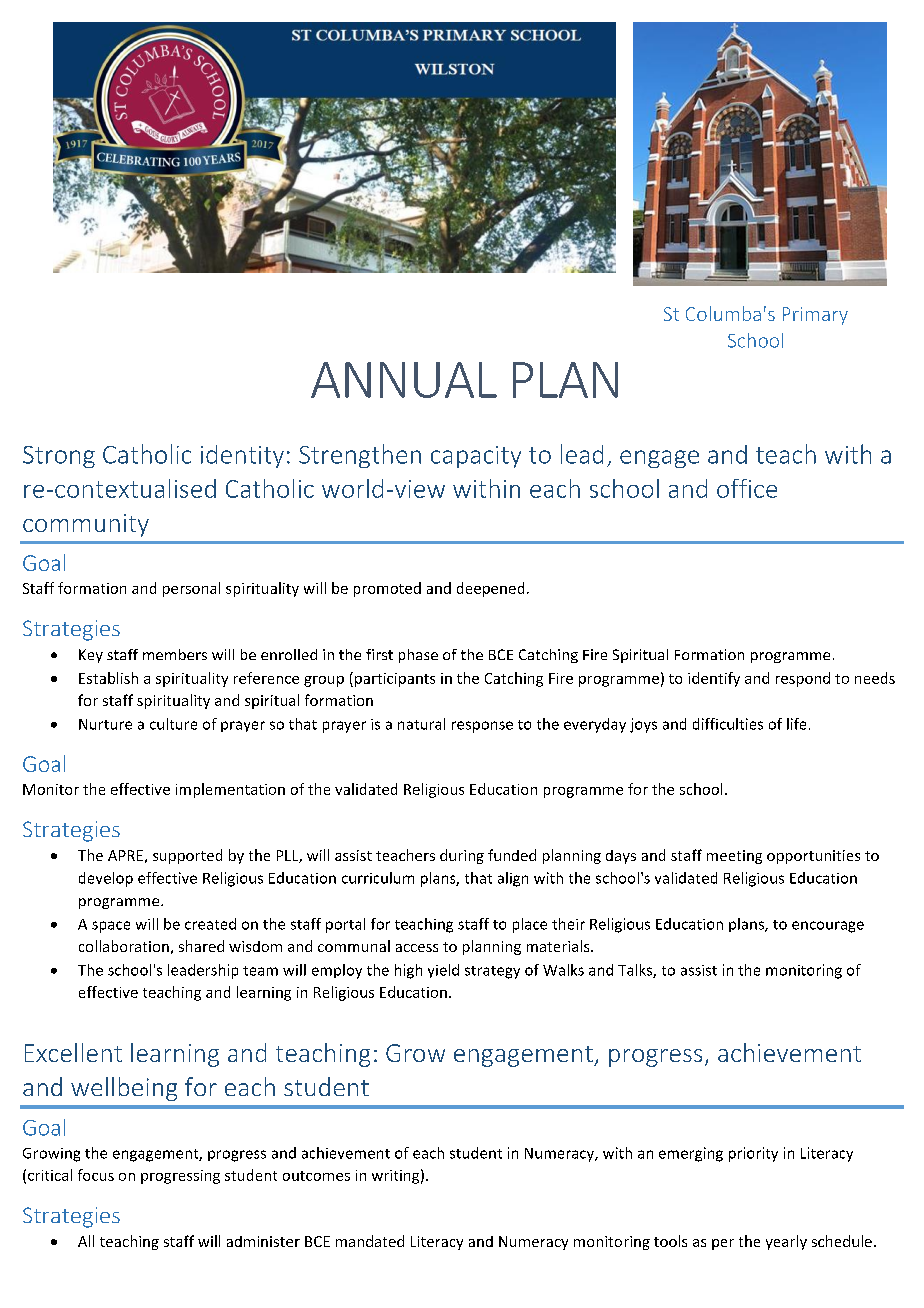 The height and width of the image is (1308, 924). I want to click on yearly, so click(786, 1242).
